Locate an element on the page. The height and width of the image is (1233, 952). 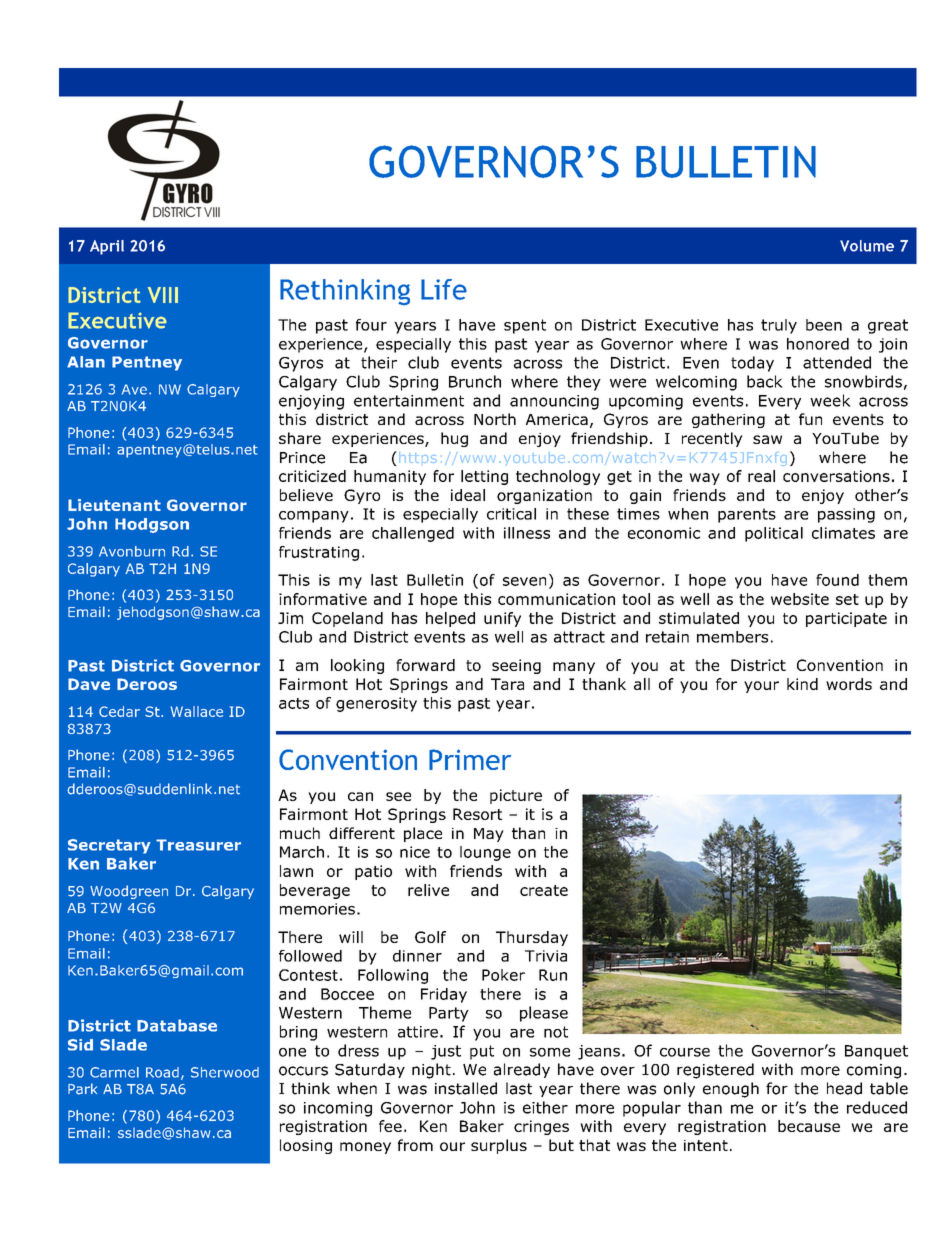
surplus is located at coordinates (499, 1146).
